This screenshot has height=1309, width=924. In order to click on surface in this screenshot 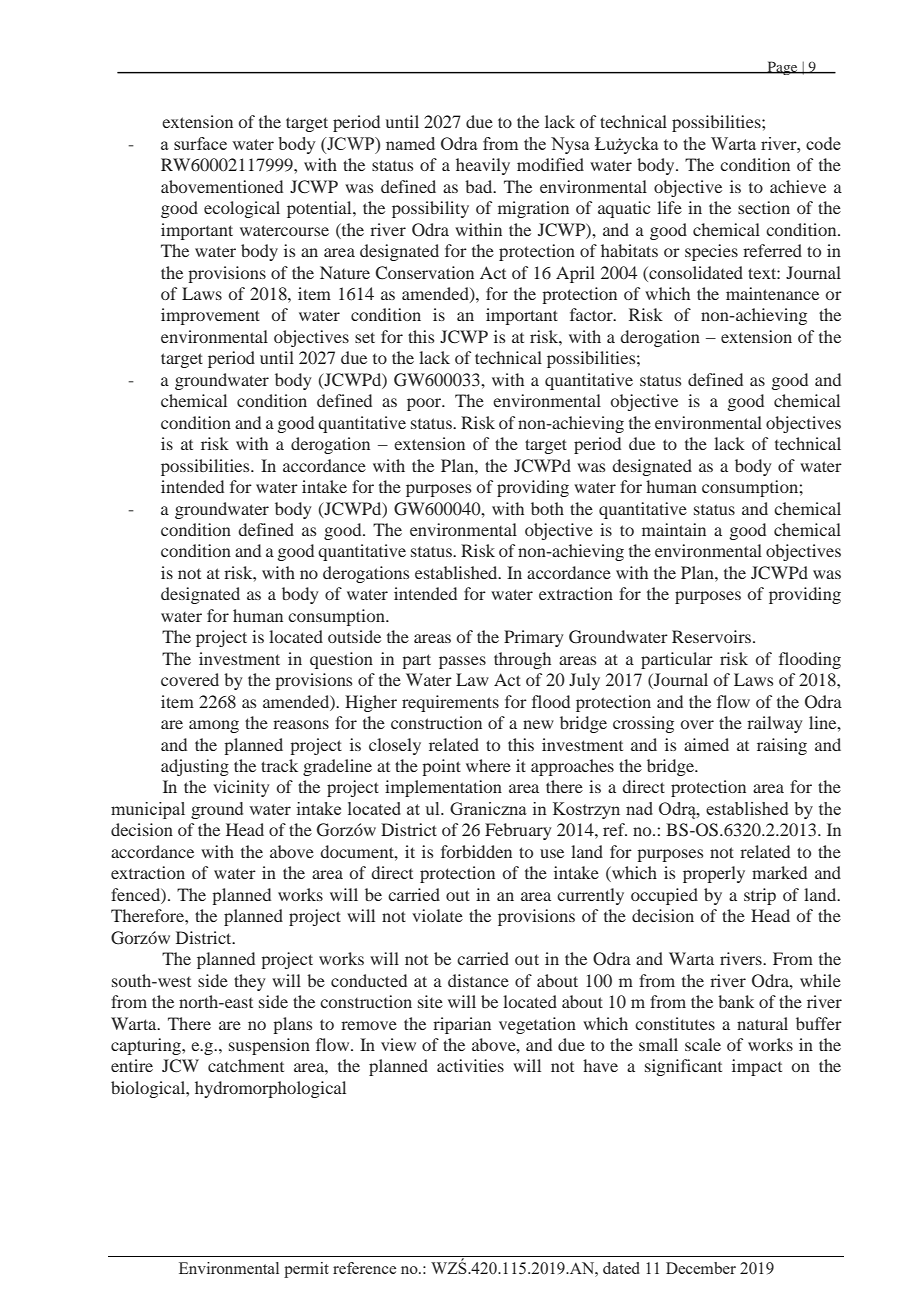, I will do `click(200, 143)`.
